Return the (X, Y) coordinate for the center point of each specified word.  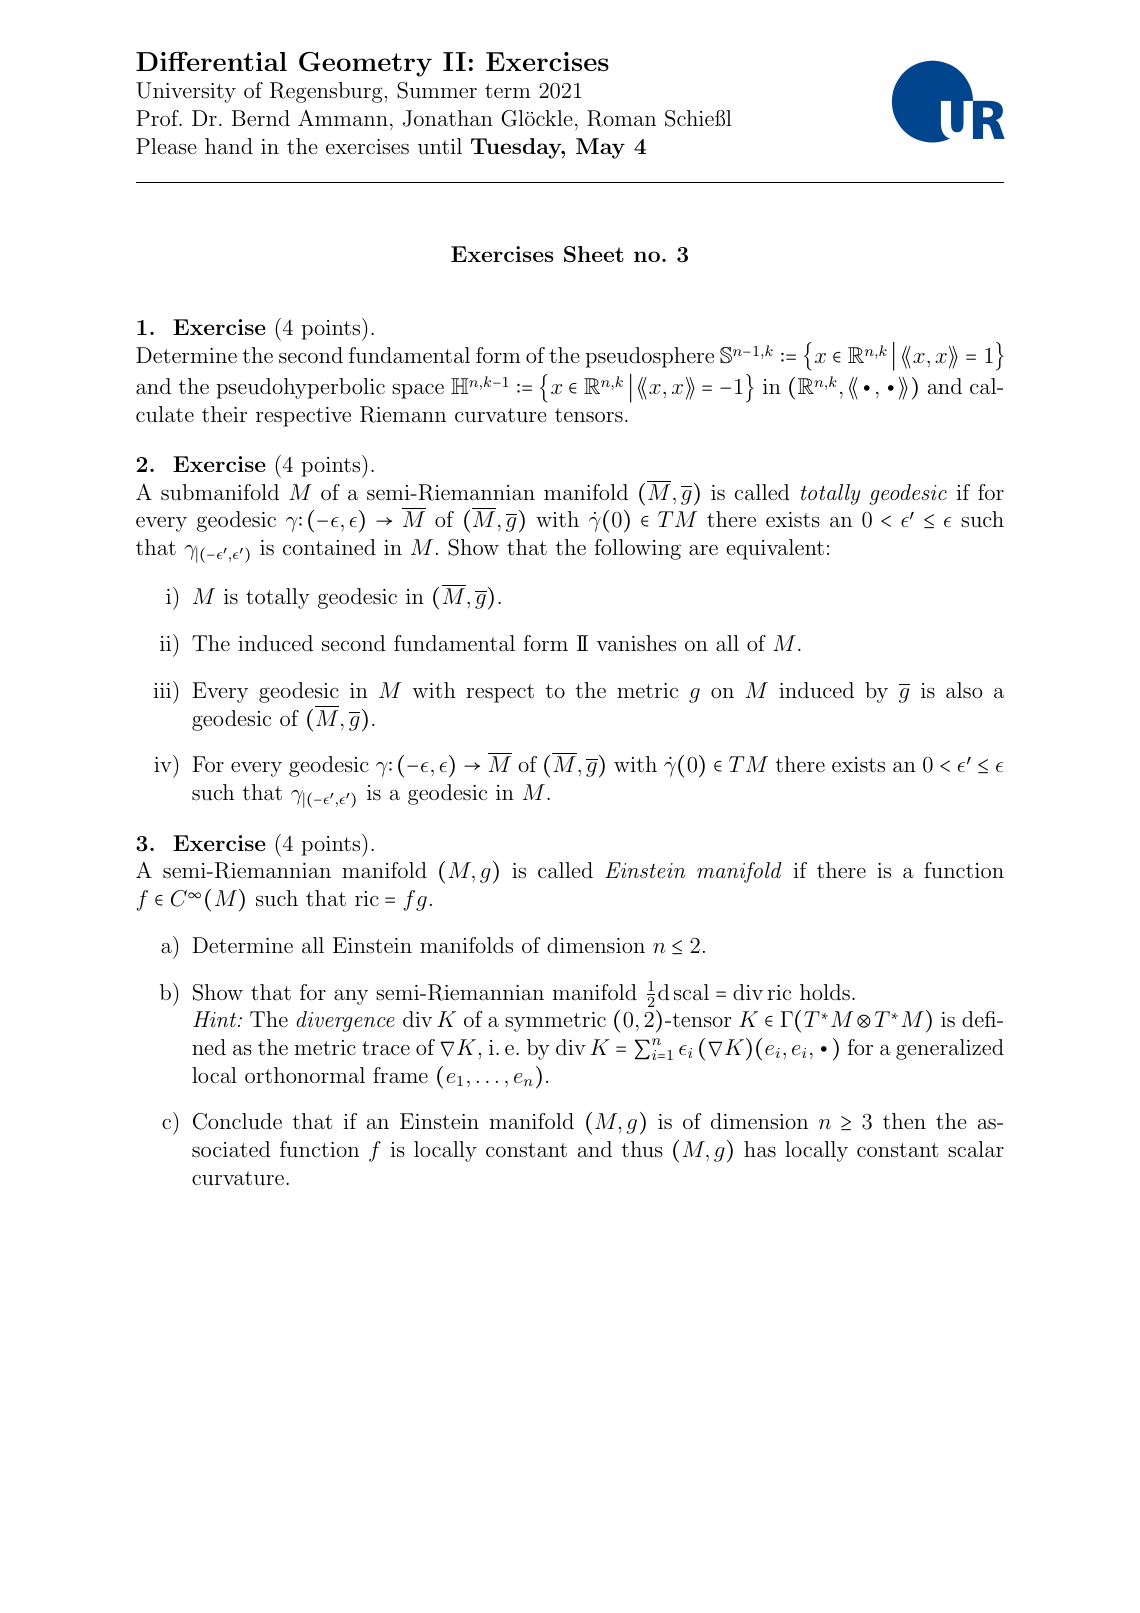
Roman (621, 118)
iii (164, 689)
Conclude (237, 1121)
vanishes (636, 643)
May (600, 148)
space (418, 391)
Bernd (261, 118)
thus (642, 1149)
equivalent (775, 549)
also (964, 690)
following (638, 549)
